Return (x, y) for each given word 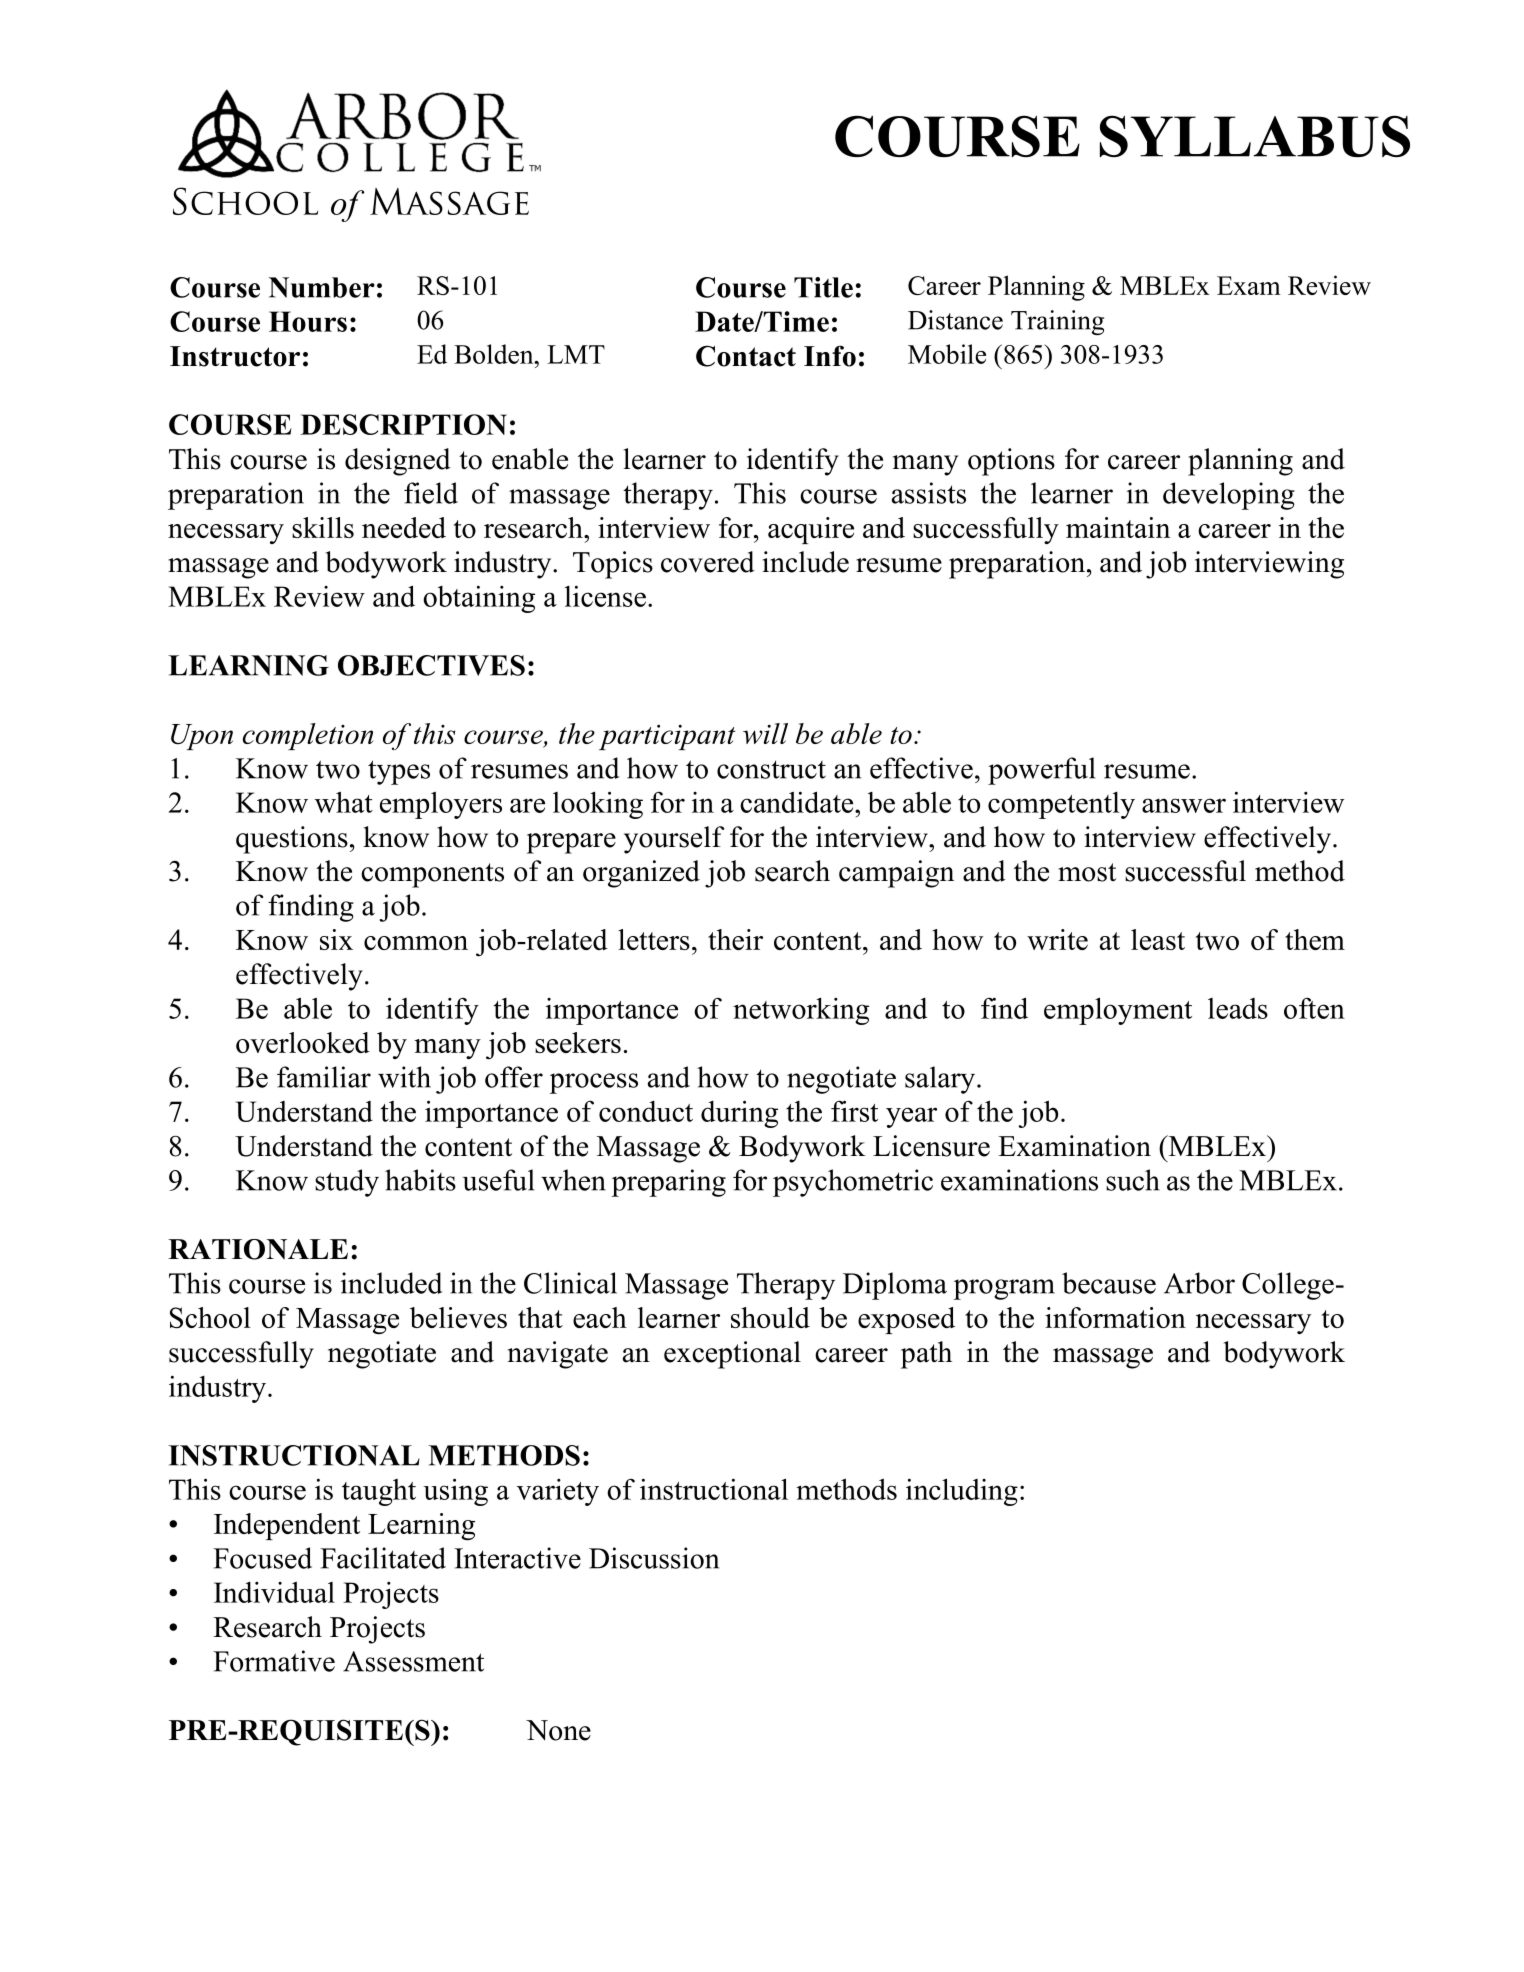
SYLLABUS (1255, 136)
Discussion (654, 1558)
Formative (274, 1661)
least (1158, 939)
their (735, 939)
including (962, 1492)
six (336, 939)
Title (823, 287)
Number (322, 287)
